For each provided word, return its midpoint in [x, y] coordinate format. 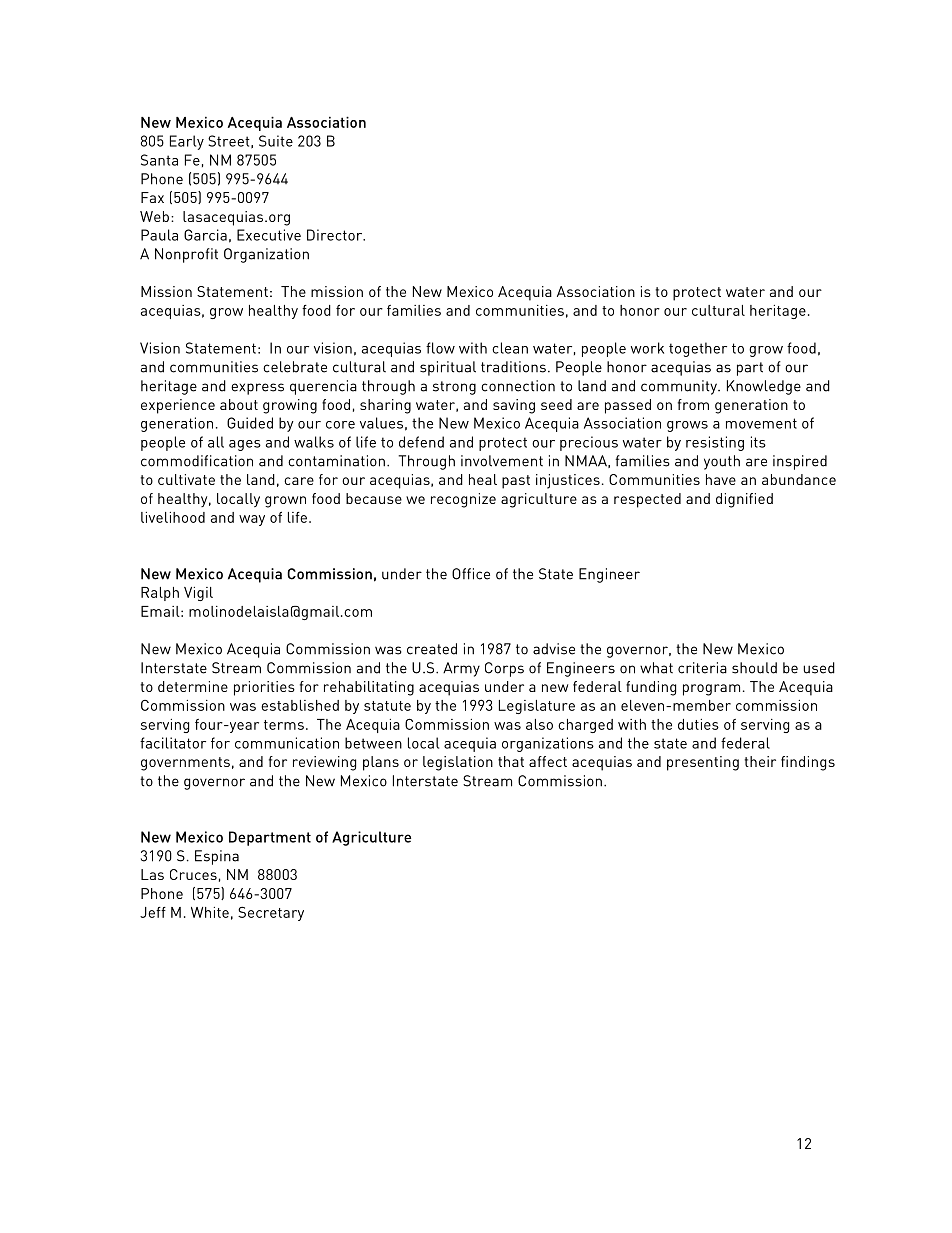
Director [336, 235]
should [754, 668]
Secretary [271, 913]
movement [761, 423]
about [239, 404]
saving [514, 406]
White [210, 912]
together [698, 349]
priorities [264, 688]
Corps [504, 669]
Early [187, 142]
